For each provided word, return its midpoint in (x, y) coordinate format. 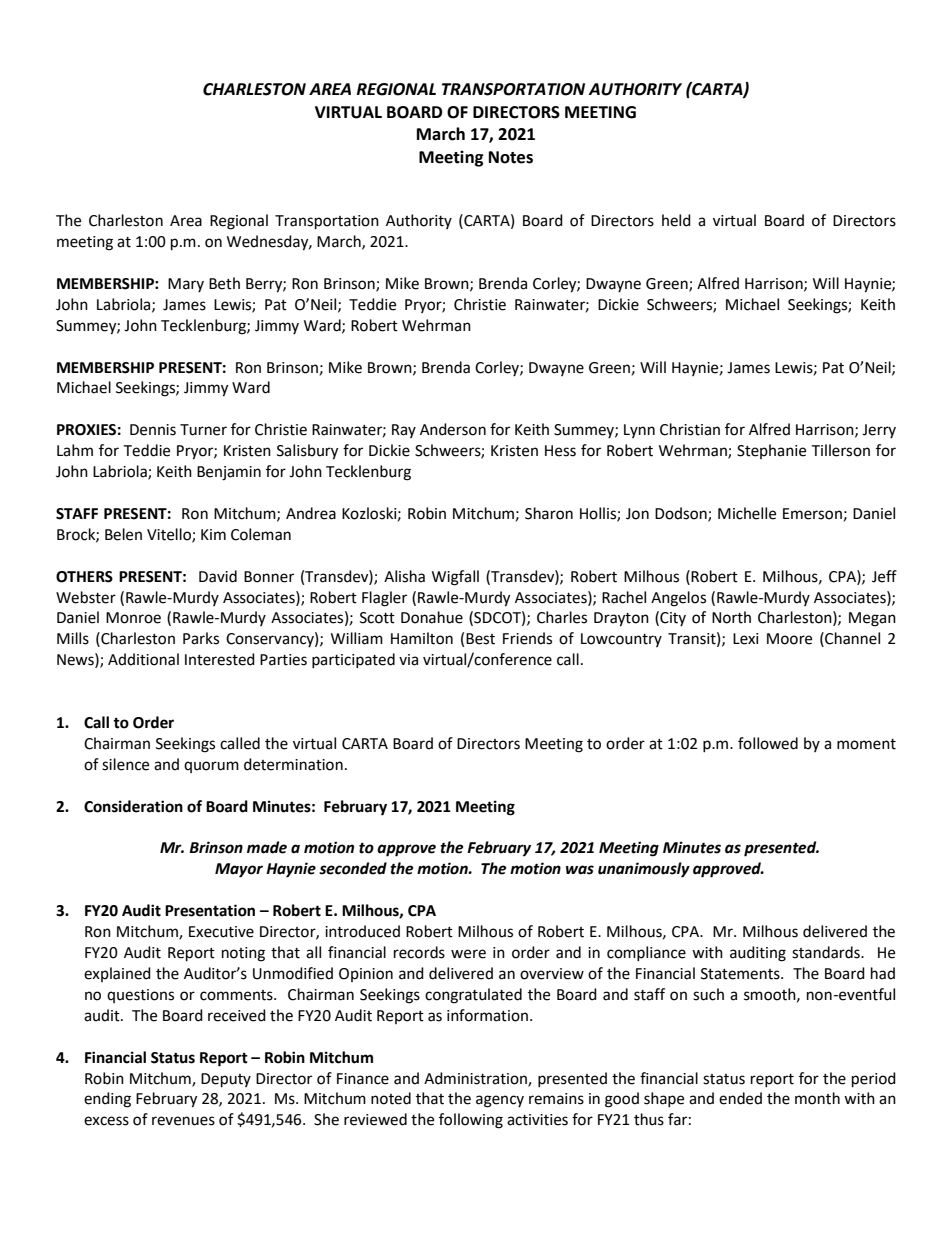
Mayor (239, 870)
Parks (201, 638)
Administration (476, 1079)
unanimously (644, 870)
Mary (186, 285)
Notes (511, 157)
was (580, 870)
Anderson (453, 429)
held (676, 220)
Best (480, 639)
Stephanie (771, 451)
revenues (183, 1121)
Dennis (153, 430)
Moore (789, 639)
